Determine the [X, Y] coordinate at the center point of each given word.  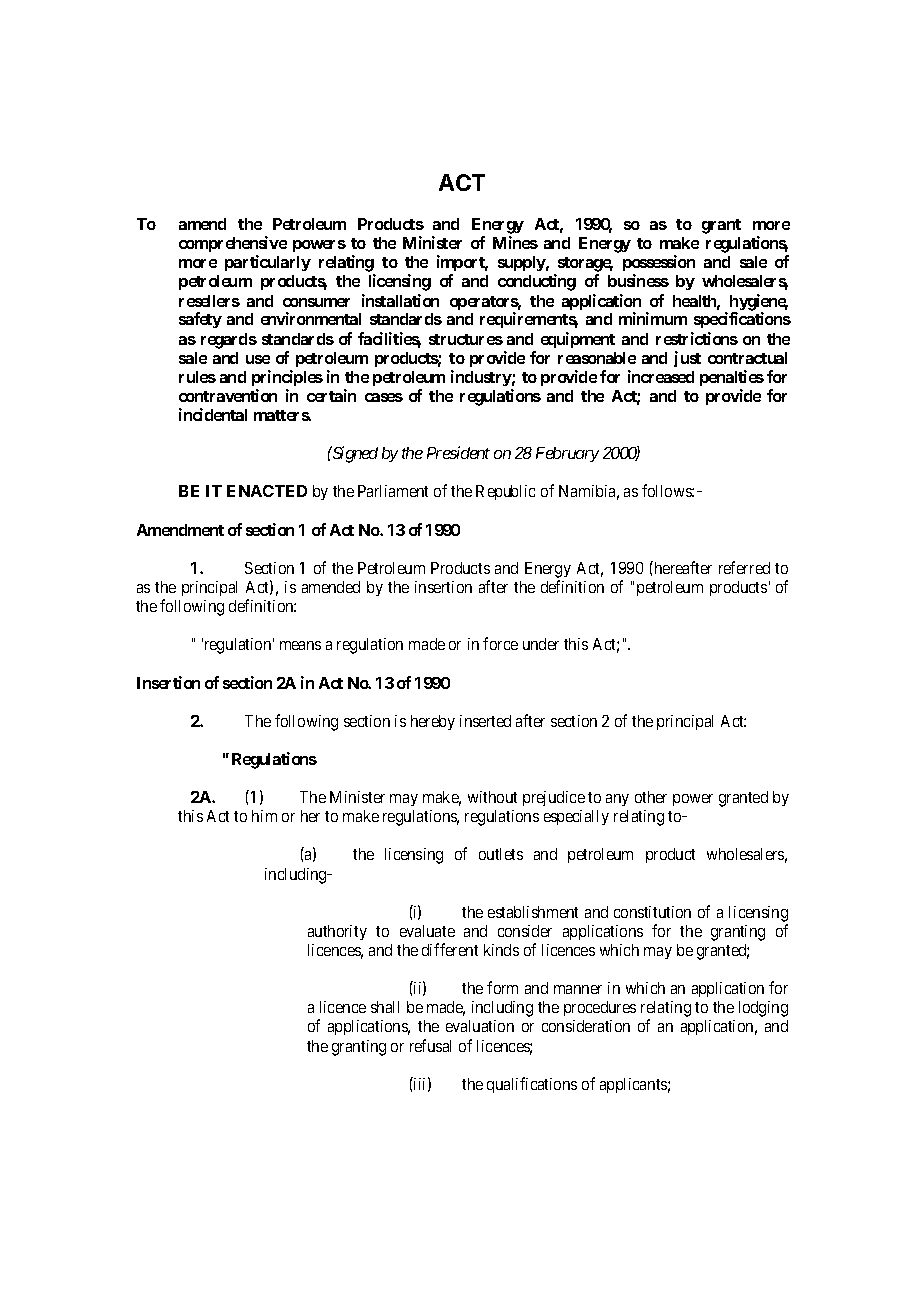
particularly [268, 263]
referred [744, 567]
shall [385, 1007]
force [500, 643]
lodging [763, 1009]
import [462, 265]
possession [659, 265]
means [300, 645]
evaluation [480, 1026]
